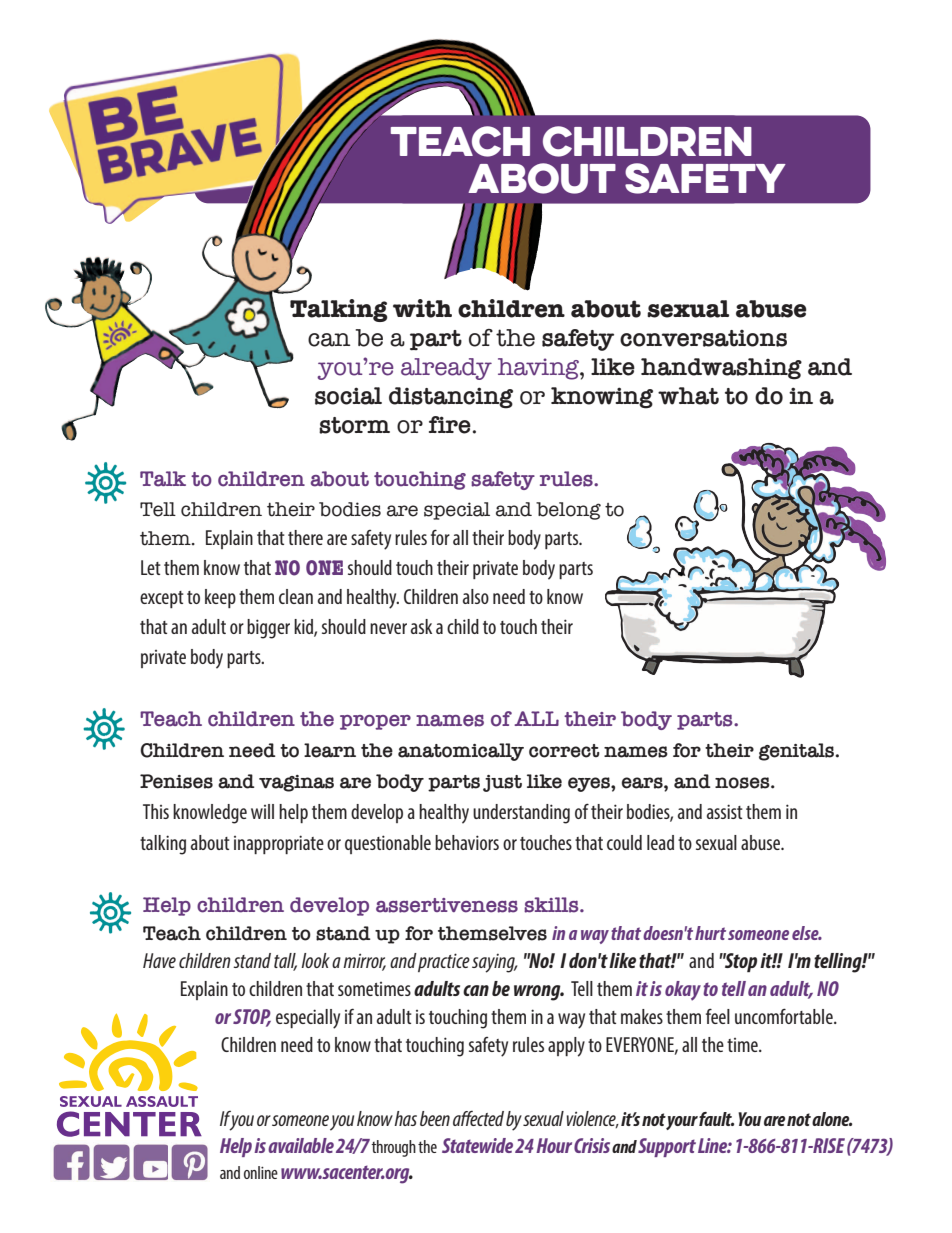 The image size is (952, 1233). I want to click on available, so click(301, 1145).
